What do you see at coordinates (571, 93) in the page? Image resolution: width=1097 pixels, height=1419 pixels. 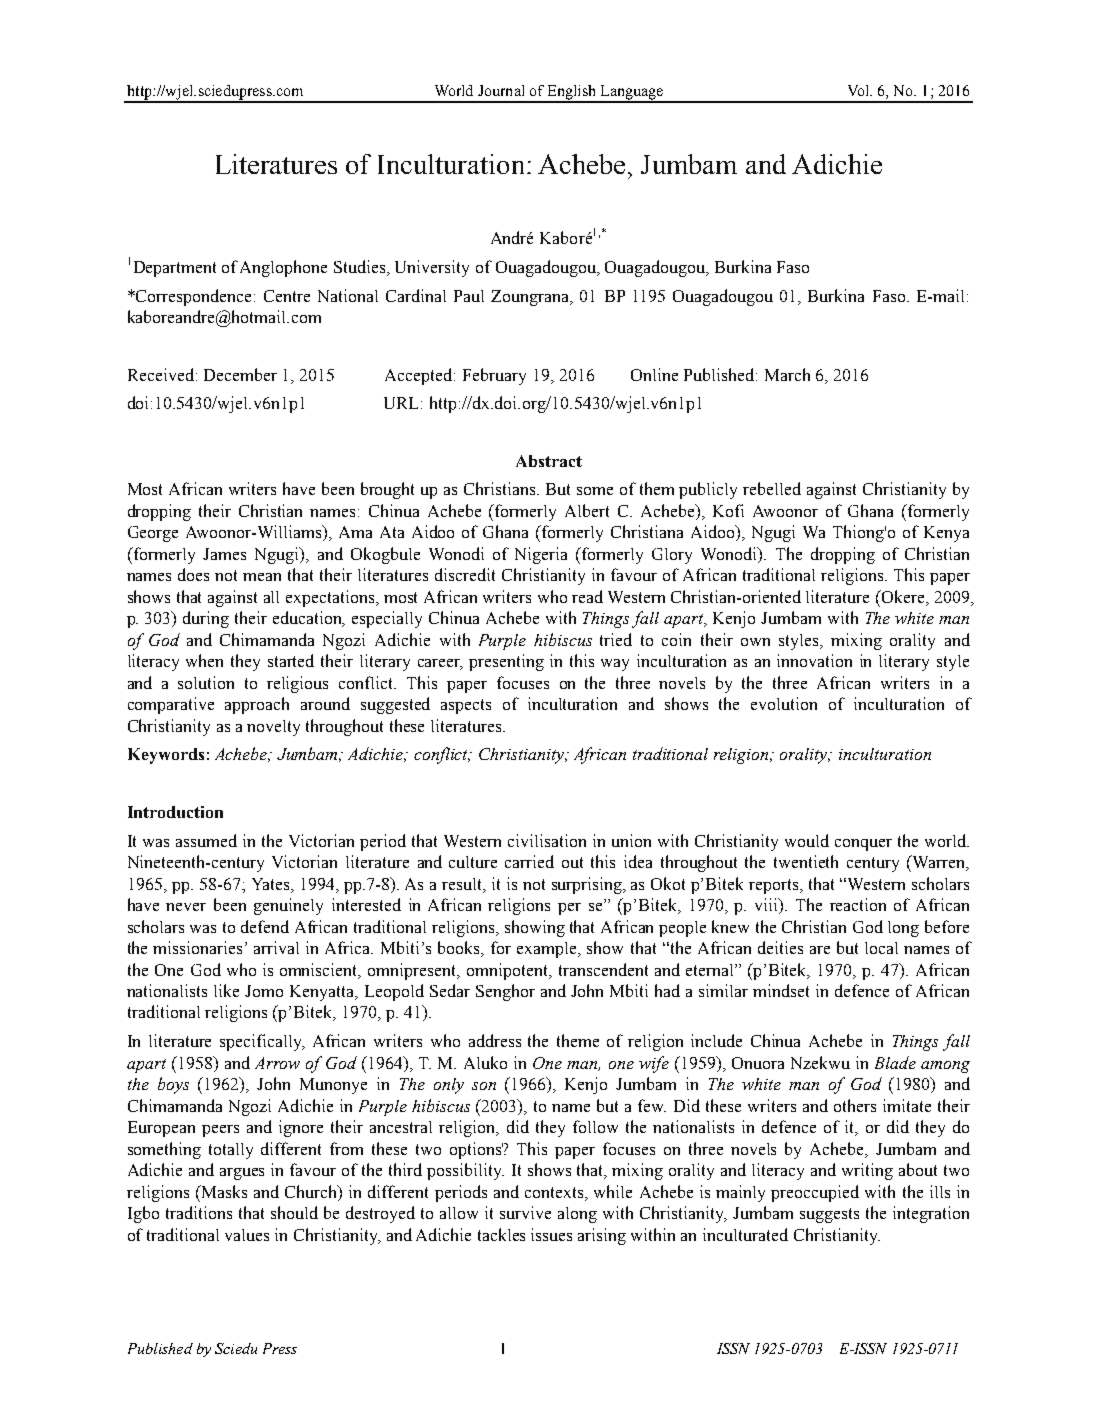 I see `English` at bounding box center [571, 93].
